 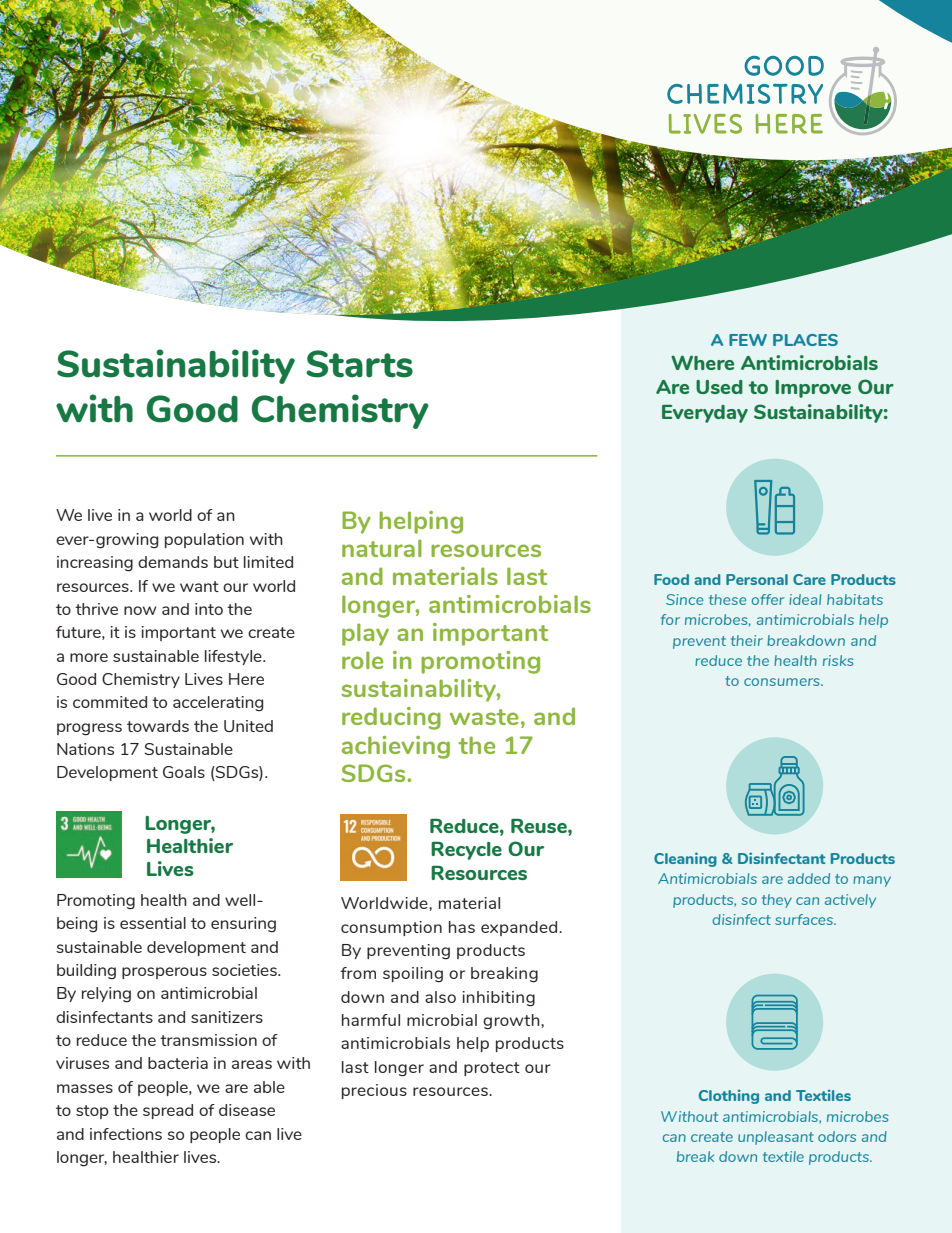 I want to click on Used, so click(x=719, y=387).
